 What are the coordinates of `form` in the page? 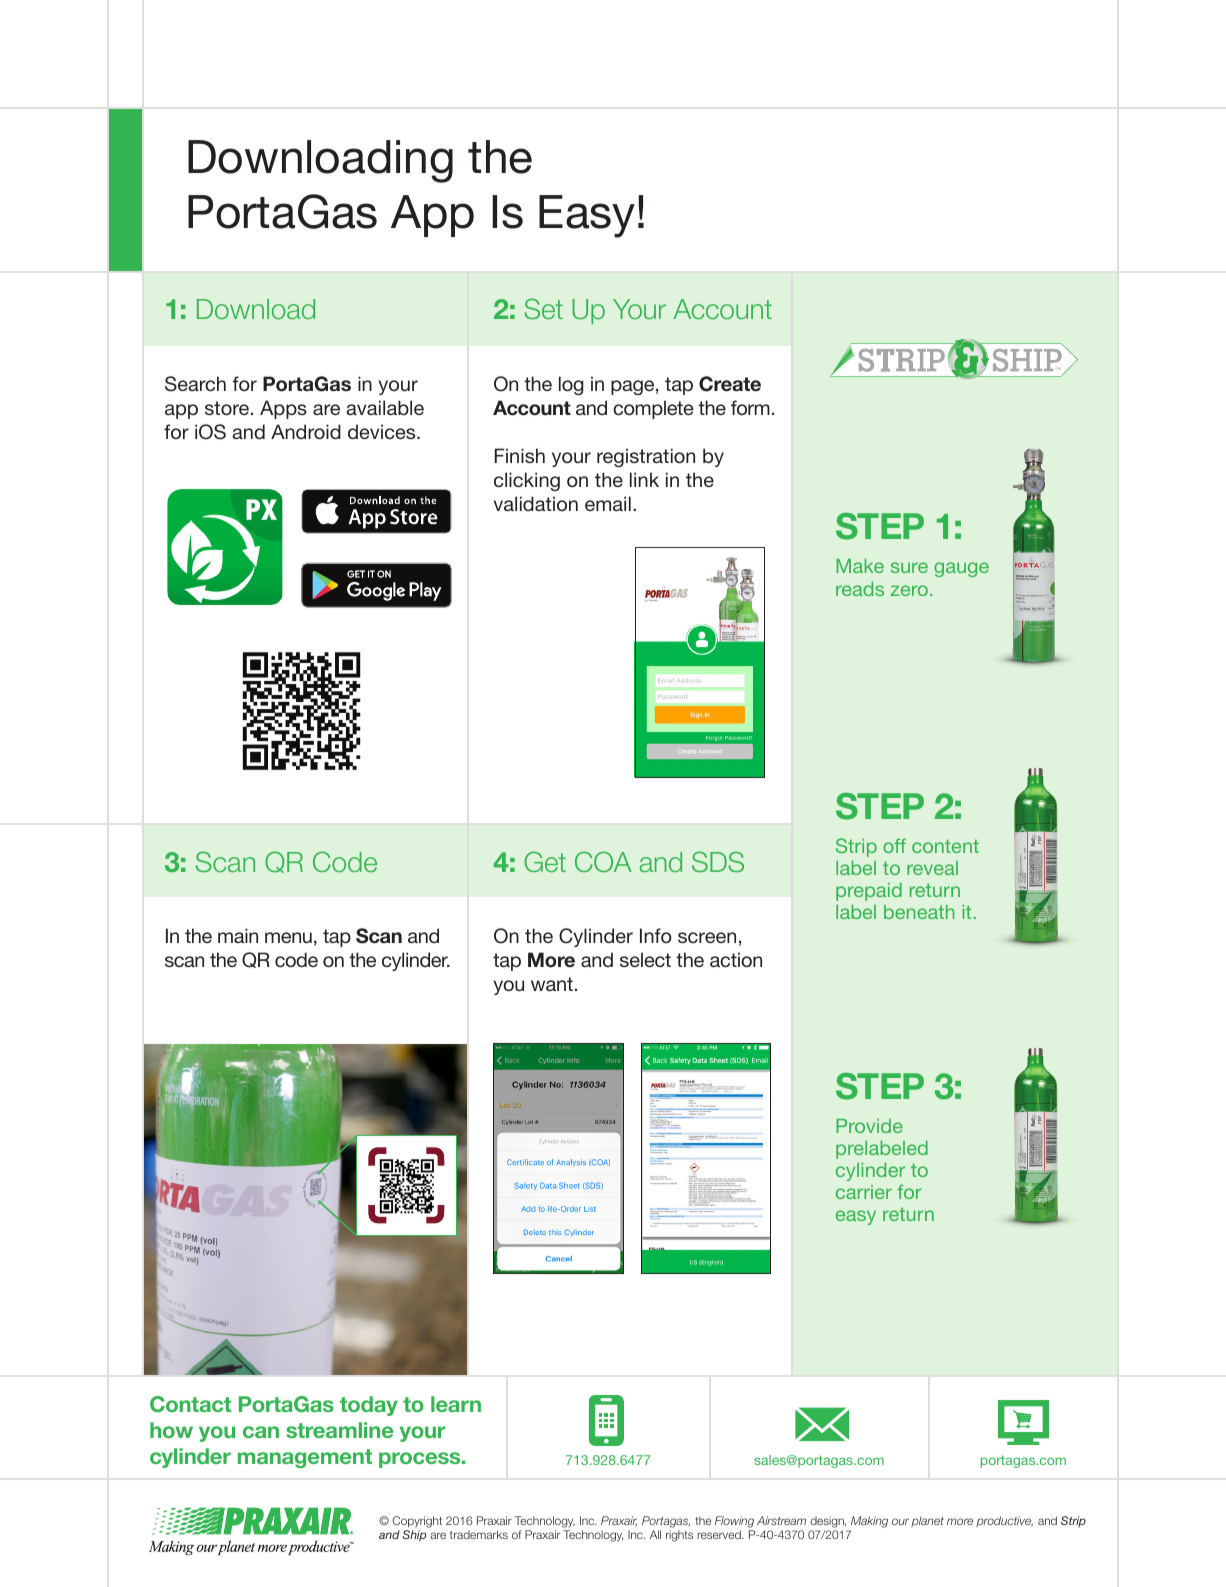 It's located at (750, 407).
